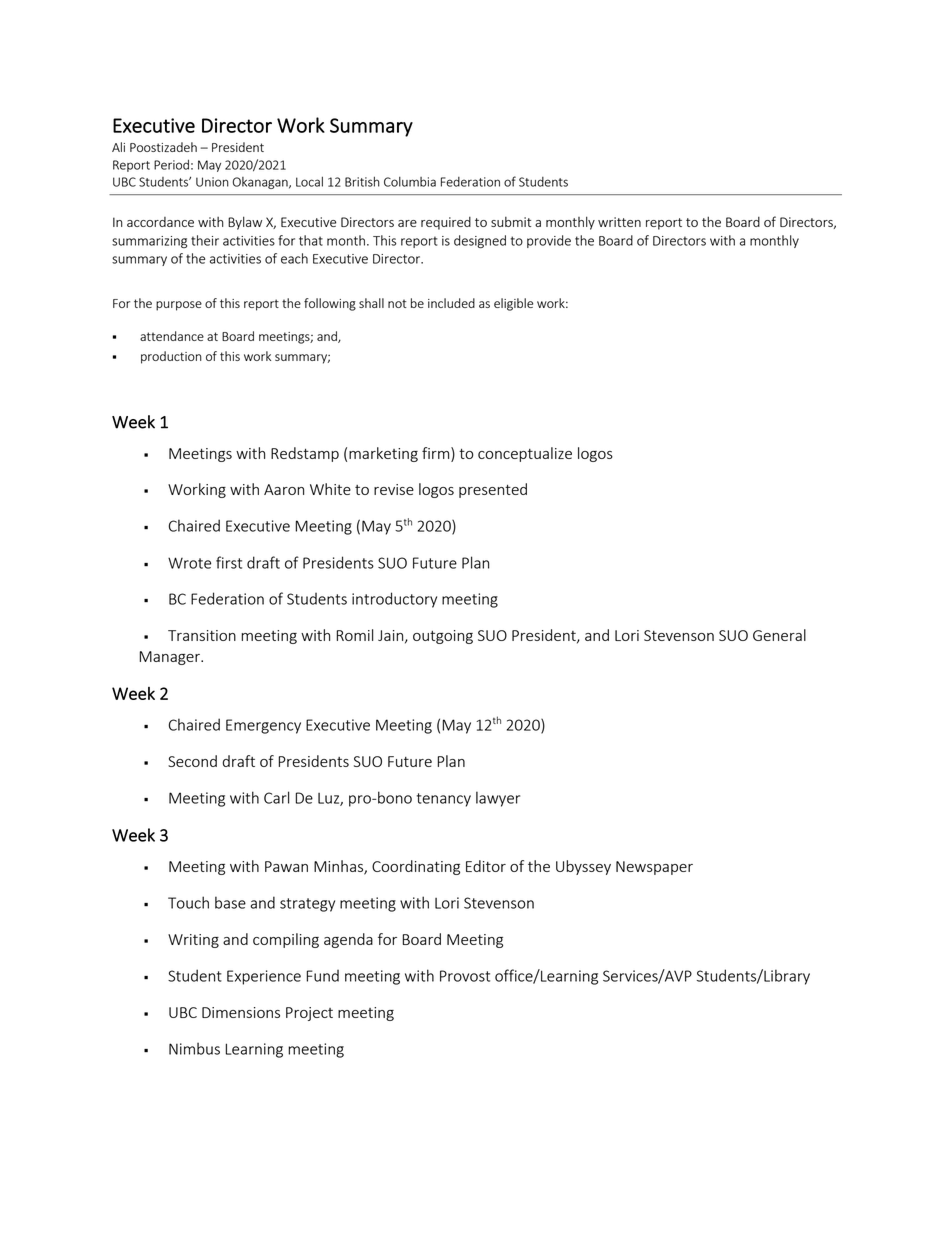 This document has height=1233, width=952. What do you see at coordinates (437, 453) in the document?
I see `firm` at bounding box center [437, 453].
